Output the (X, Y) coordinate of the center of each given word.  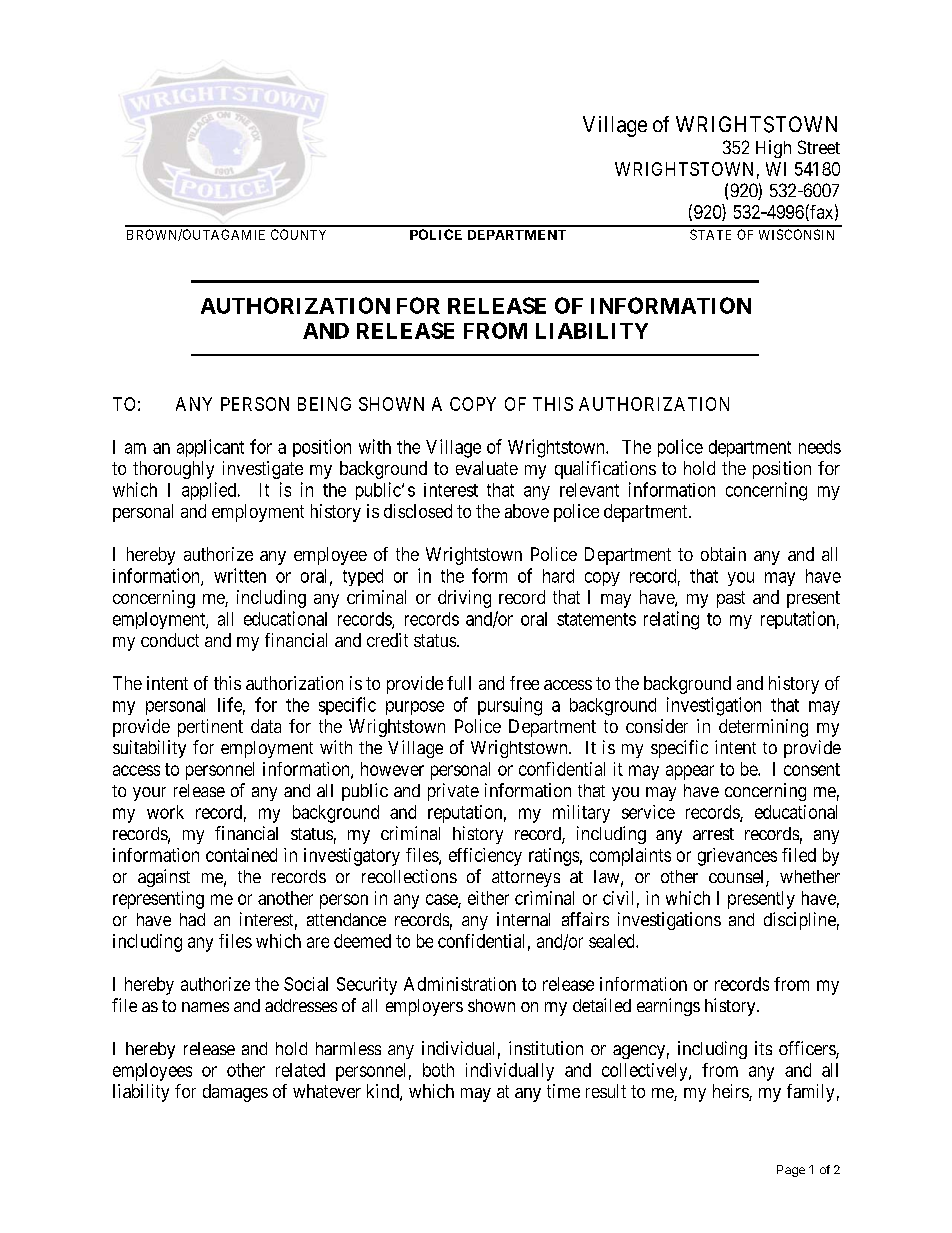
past (731, 599)
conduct (170, 640)
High (773, 149)
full (459, 683)
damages (235, 1093)
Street (819, 147)
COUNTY (298, 234)
